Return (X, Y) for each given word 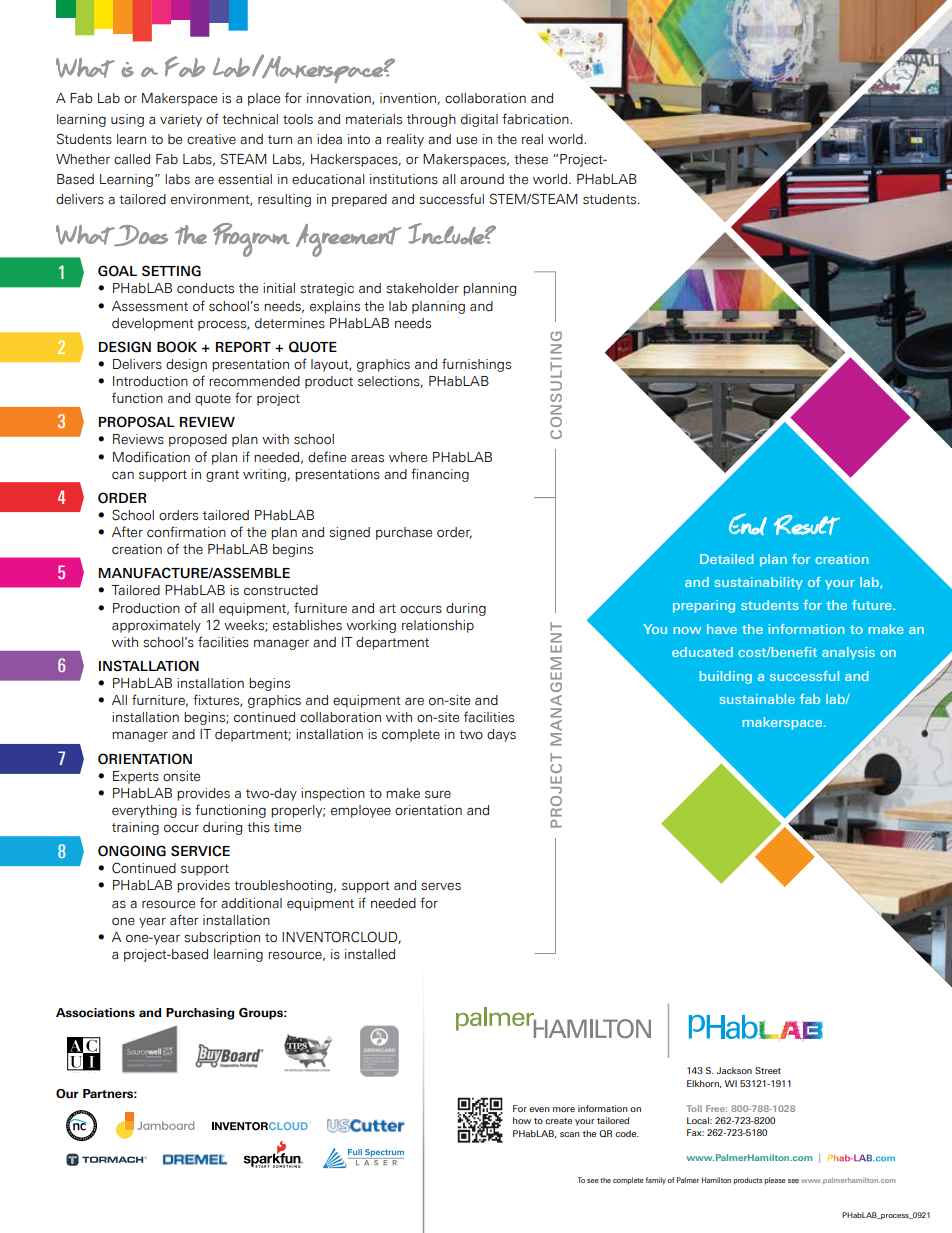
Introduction (150, 381)
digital (479, 120)
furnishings (476, 365)
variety (181, 120)
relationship (438, 626)
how (522, 1120)
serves (441, 886)
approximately (156, 626)
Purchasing (200, 1014)
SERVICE (200, 851)
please (775, 1181)
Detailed (727, 559)
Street (768, 1070)
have (722, 629)
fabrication (536, 119)
